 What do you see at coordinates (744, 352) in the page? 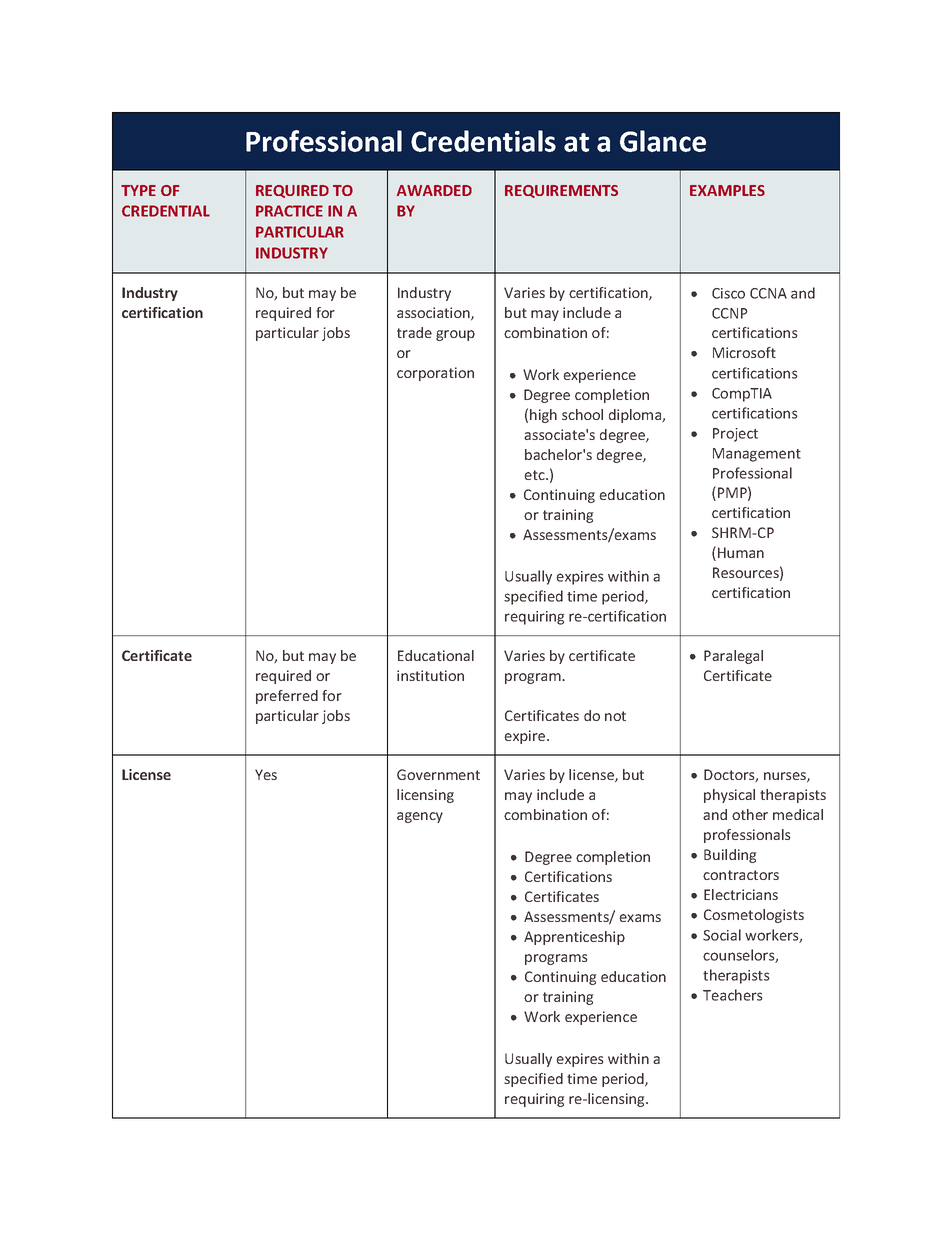
I see `Microsoft` at bounding box center [744, 352].
